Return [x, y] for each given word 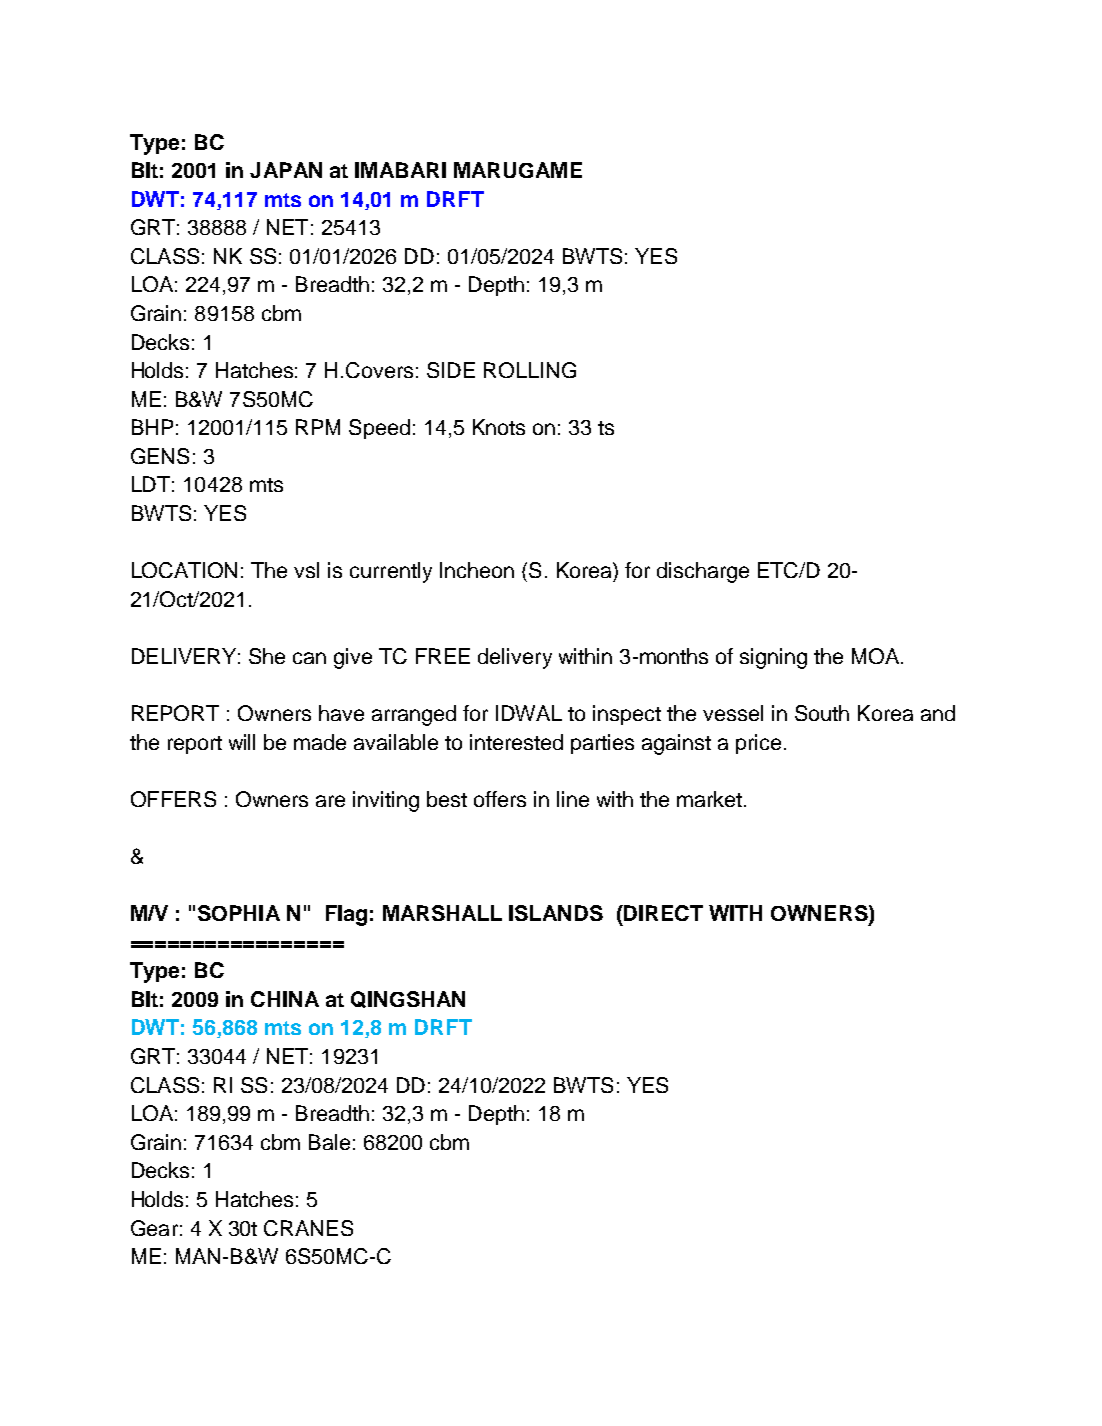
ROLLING [530, 370]
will [242, 742]
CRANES [308, 1228]
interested [516, 742]
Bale [329, 1142]
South [822, 713]
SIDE [451, 370]
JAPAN [286, 170]
